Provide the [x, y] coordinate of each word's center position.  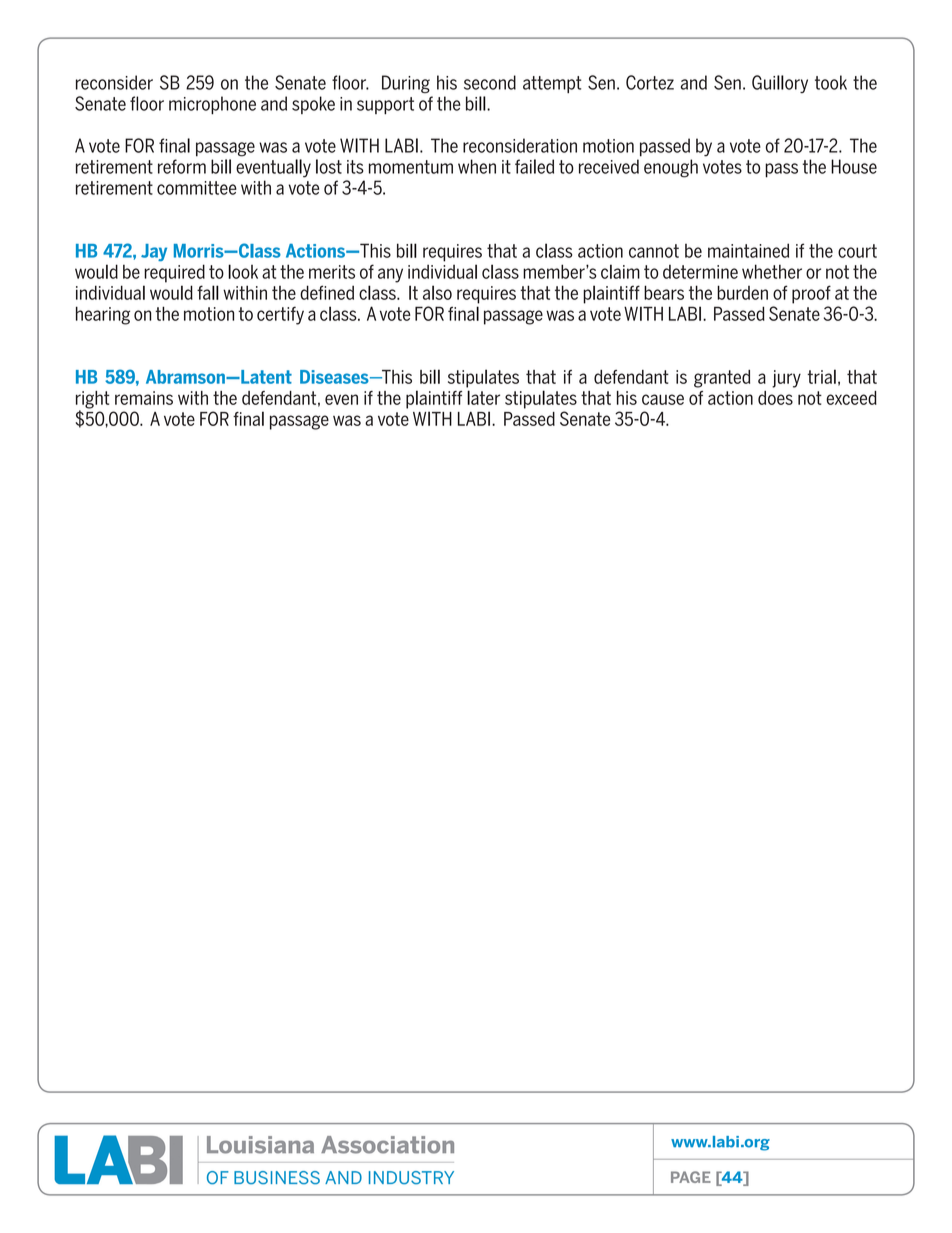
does [775, 398]
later [483, 397]
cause [663, 399]
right [93, 401]
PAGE [691, 1177]
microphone [212, 105]
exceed [851, 398]
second [490, 82]
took [831, 82]
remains [144, 398]
